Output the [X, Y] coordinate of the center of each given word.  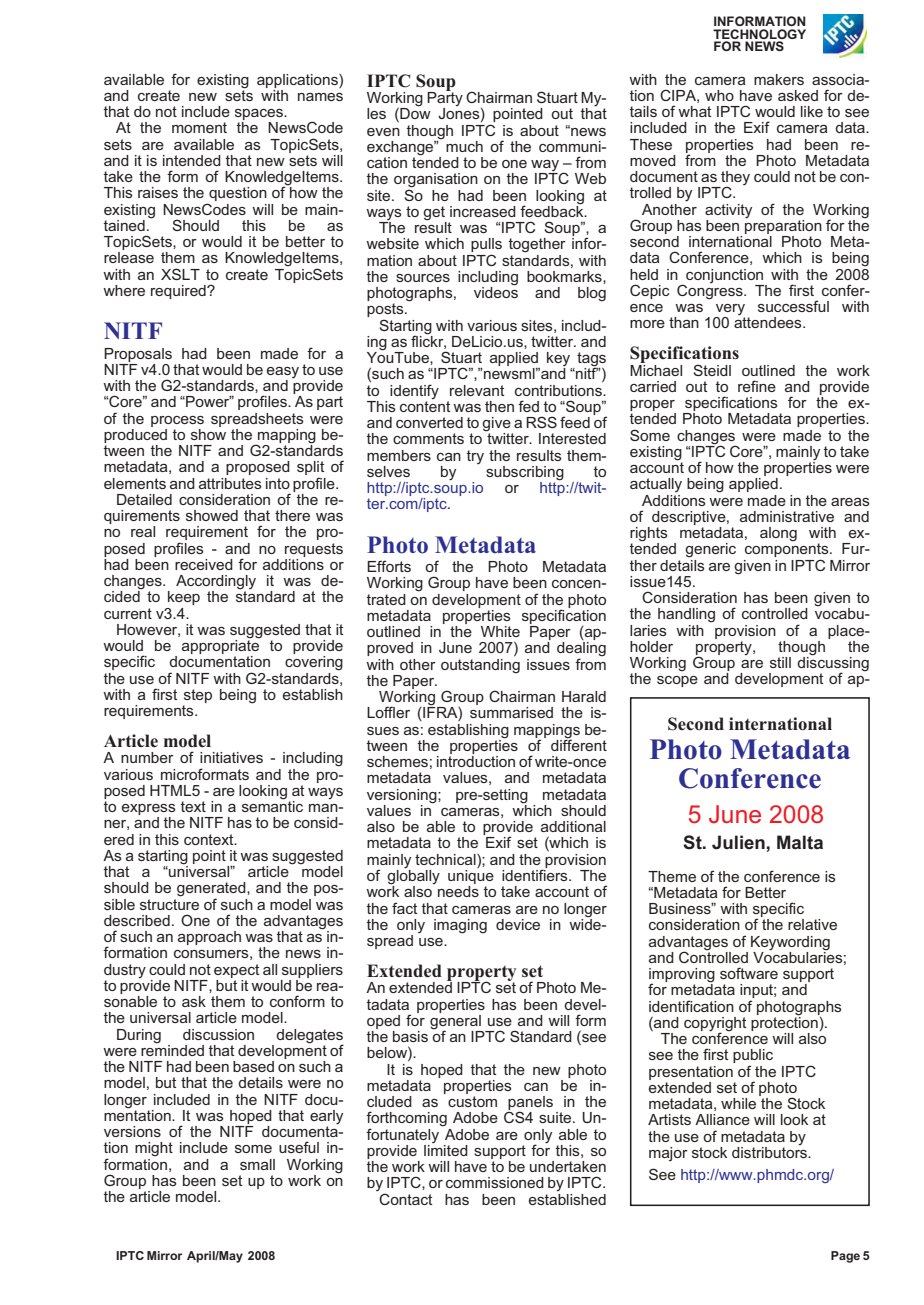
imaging [460, 926]
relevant [477, 390]
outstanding [480, 665]
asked [798, 95]
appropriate [220, 647]
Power [208, 401]
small [257, 1164]
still [780, 662]
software [749, 973]
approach [209, 938]
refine [757, 386]
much [464, 146]
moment [199, 127]
